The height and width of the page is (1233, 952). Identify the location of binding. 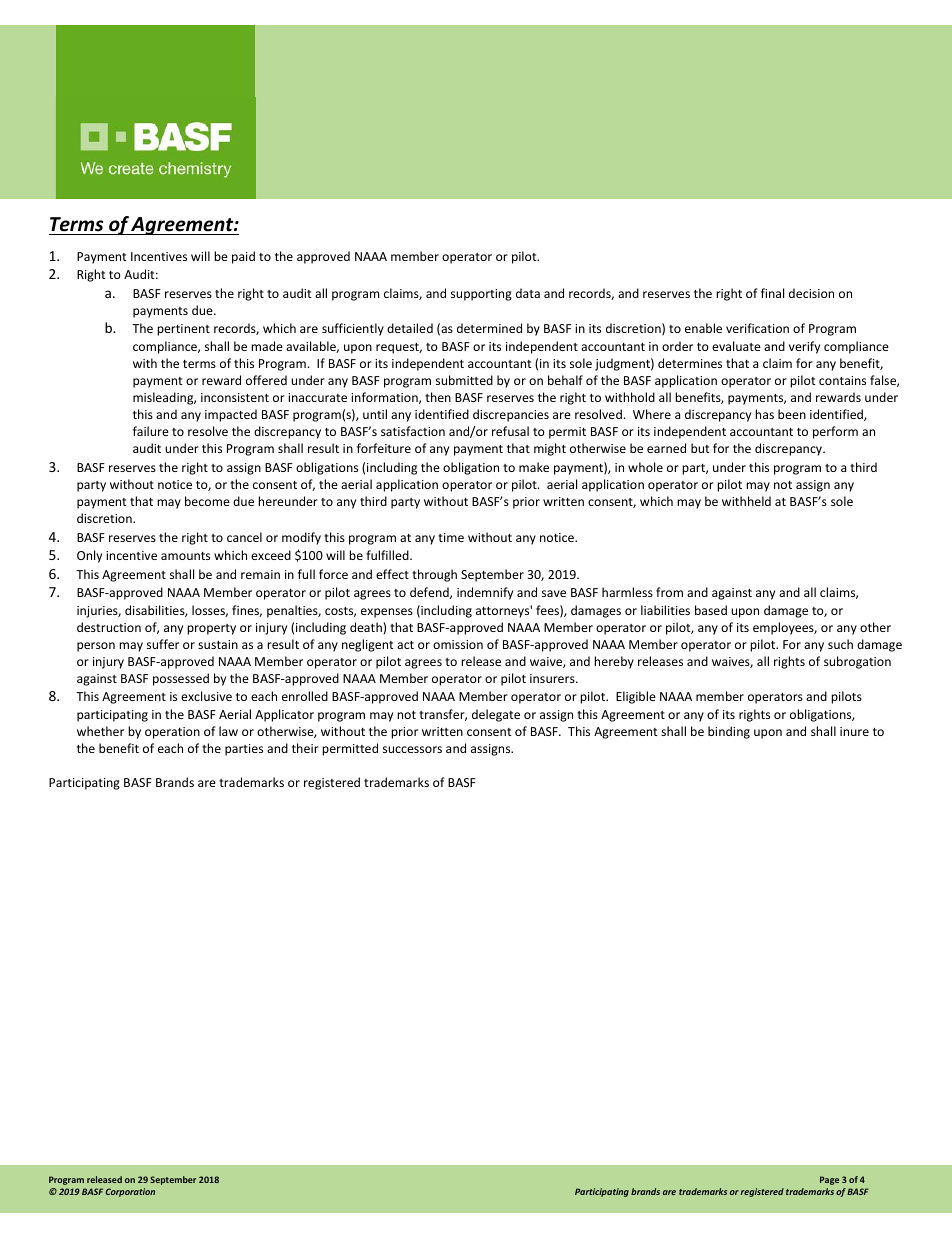
(729, 732).
